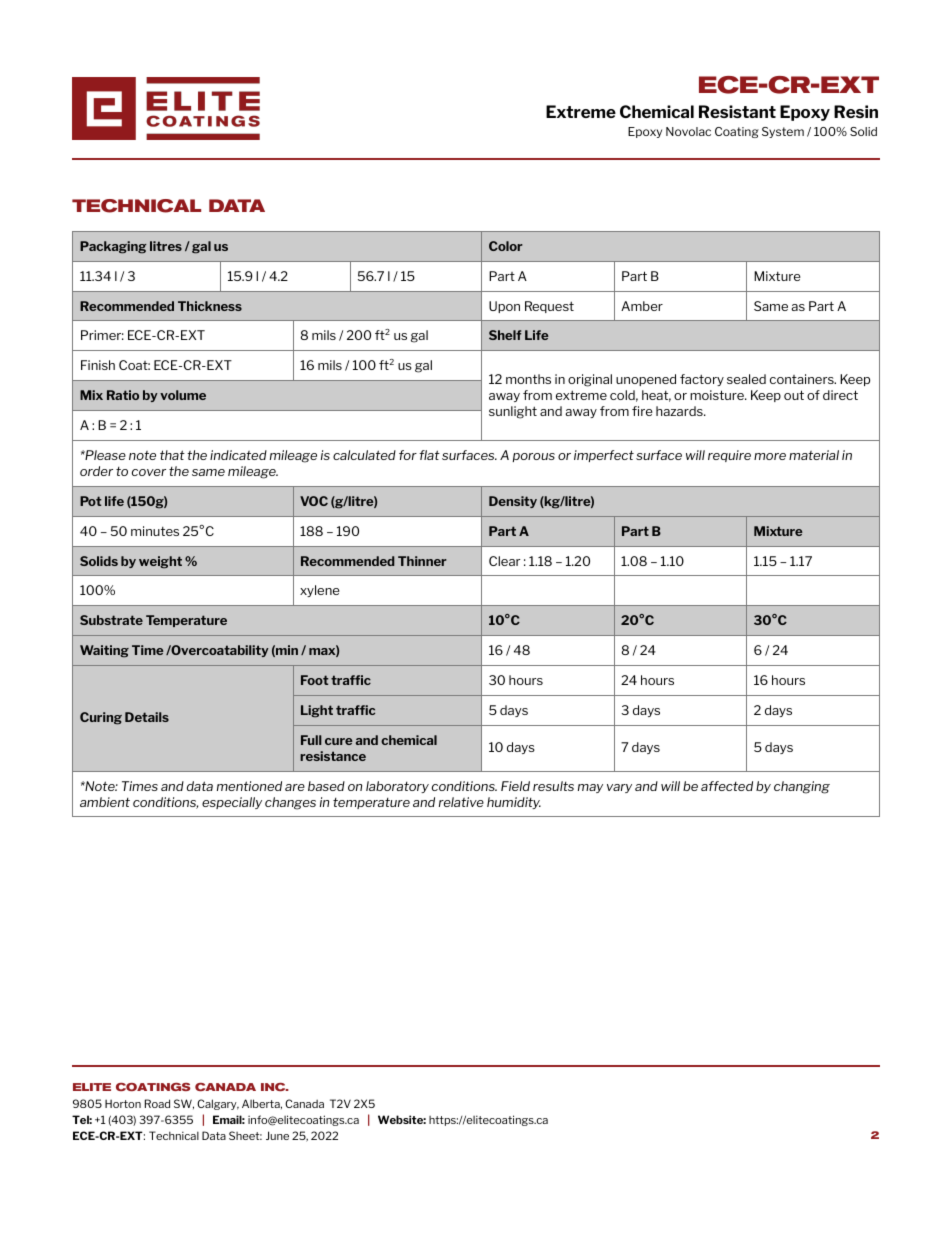  What do you see at coordinates (111, 620) in the screenshot?
I see `Substrate` at bounding box center [111, 620].
